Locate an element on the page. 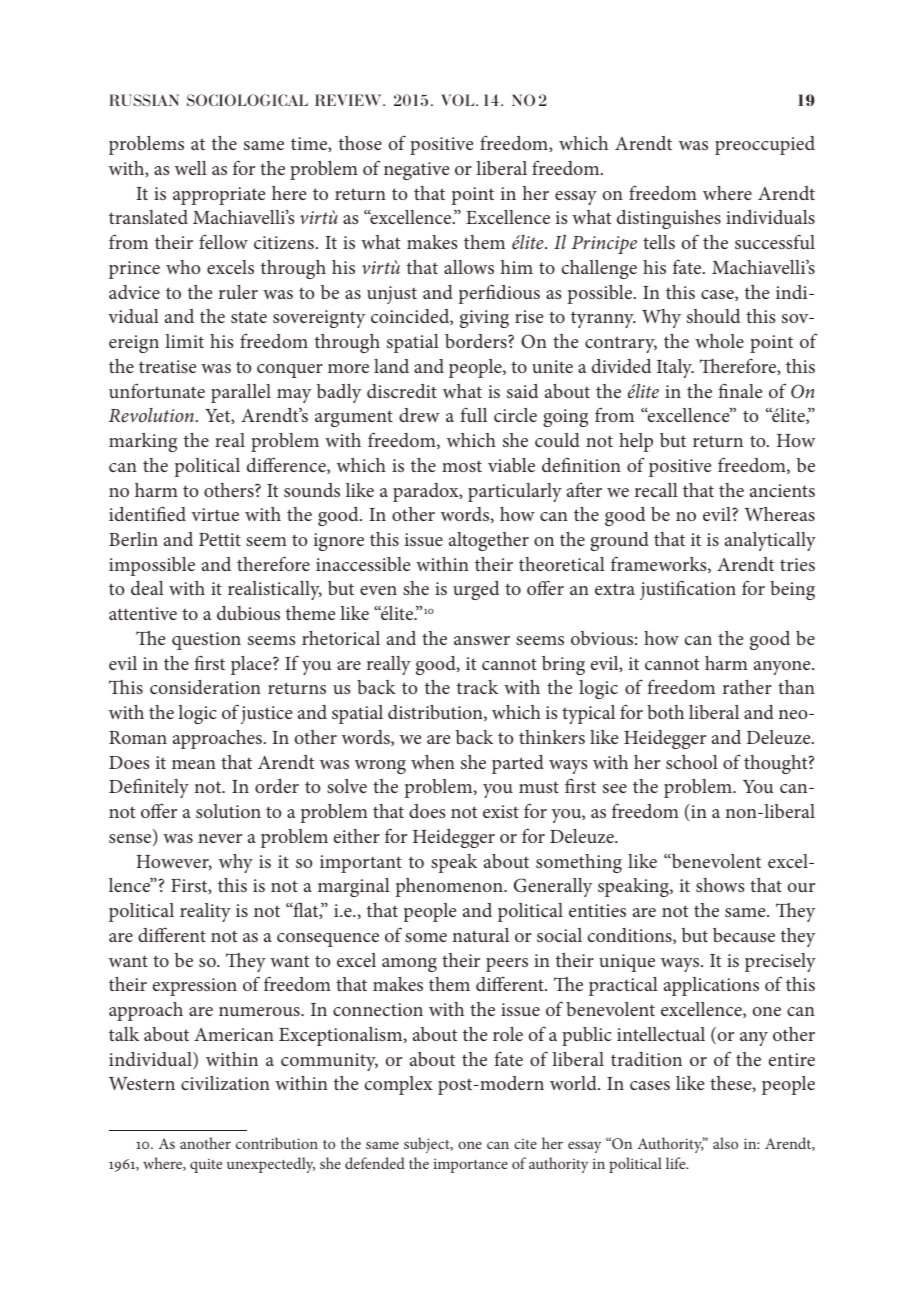 This page has width=924, height=1305. justification is located at coordinates (688, 590).
